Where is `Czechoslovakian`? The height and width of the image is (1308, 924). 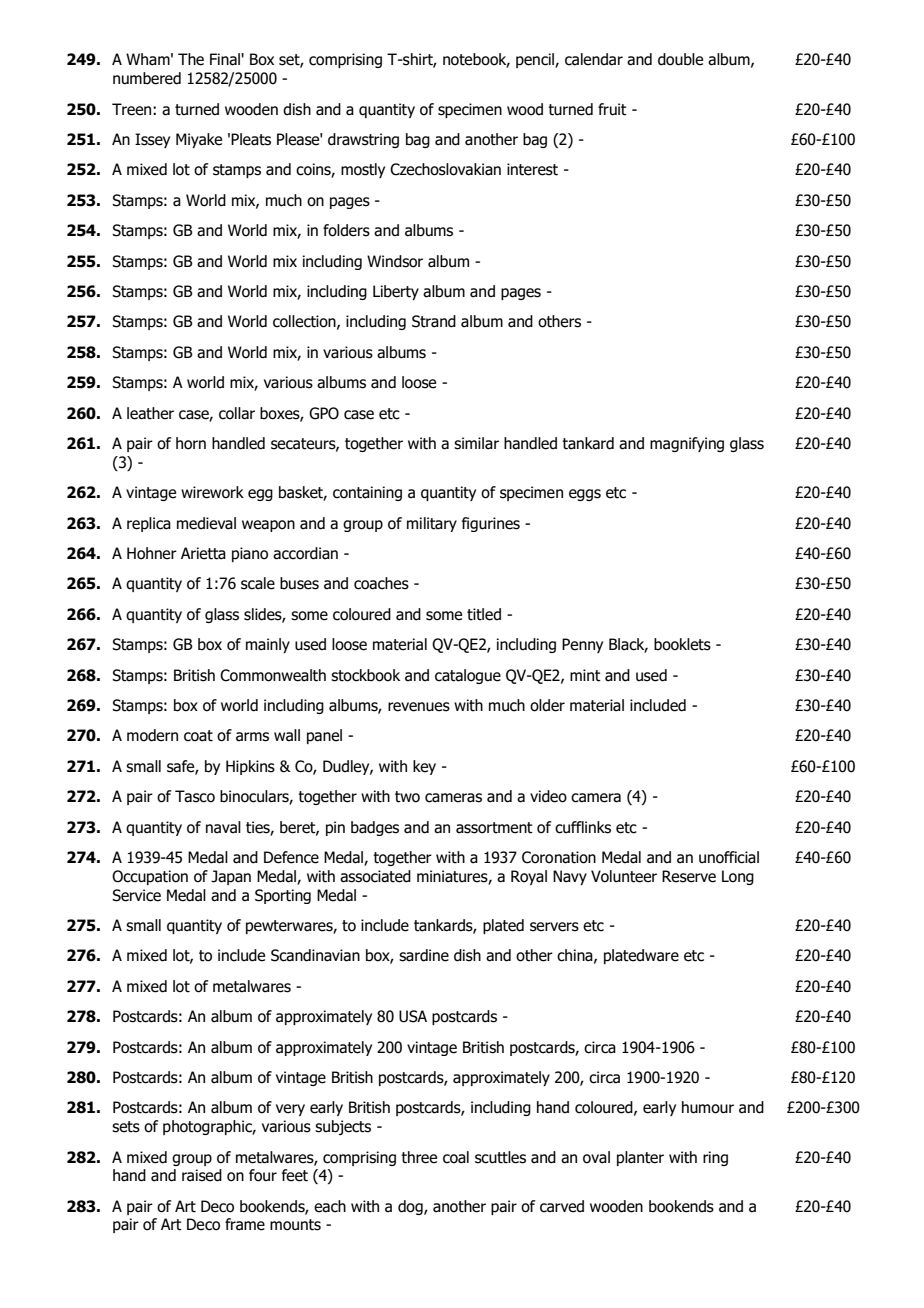 Czechoslovakian is located at coordinates (445, 169).
